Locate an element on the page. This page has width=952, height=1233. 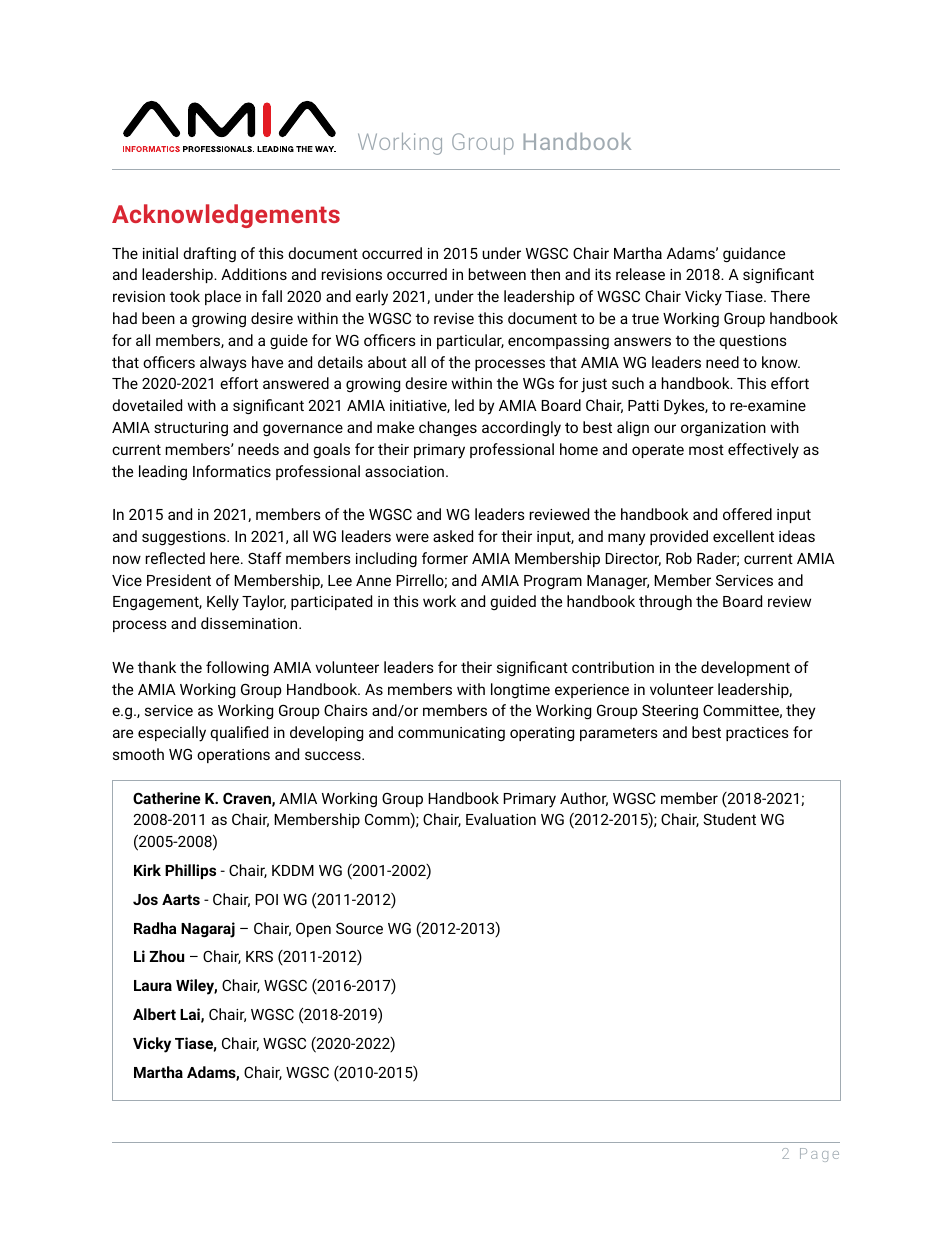
between is located at coordinates (497, 274).
